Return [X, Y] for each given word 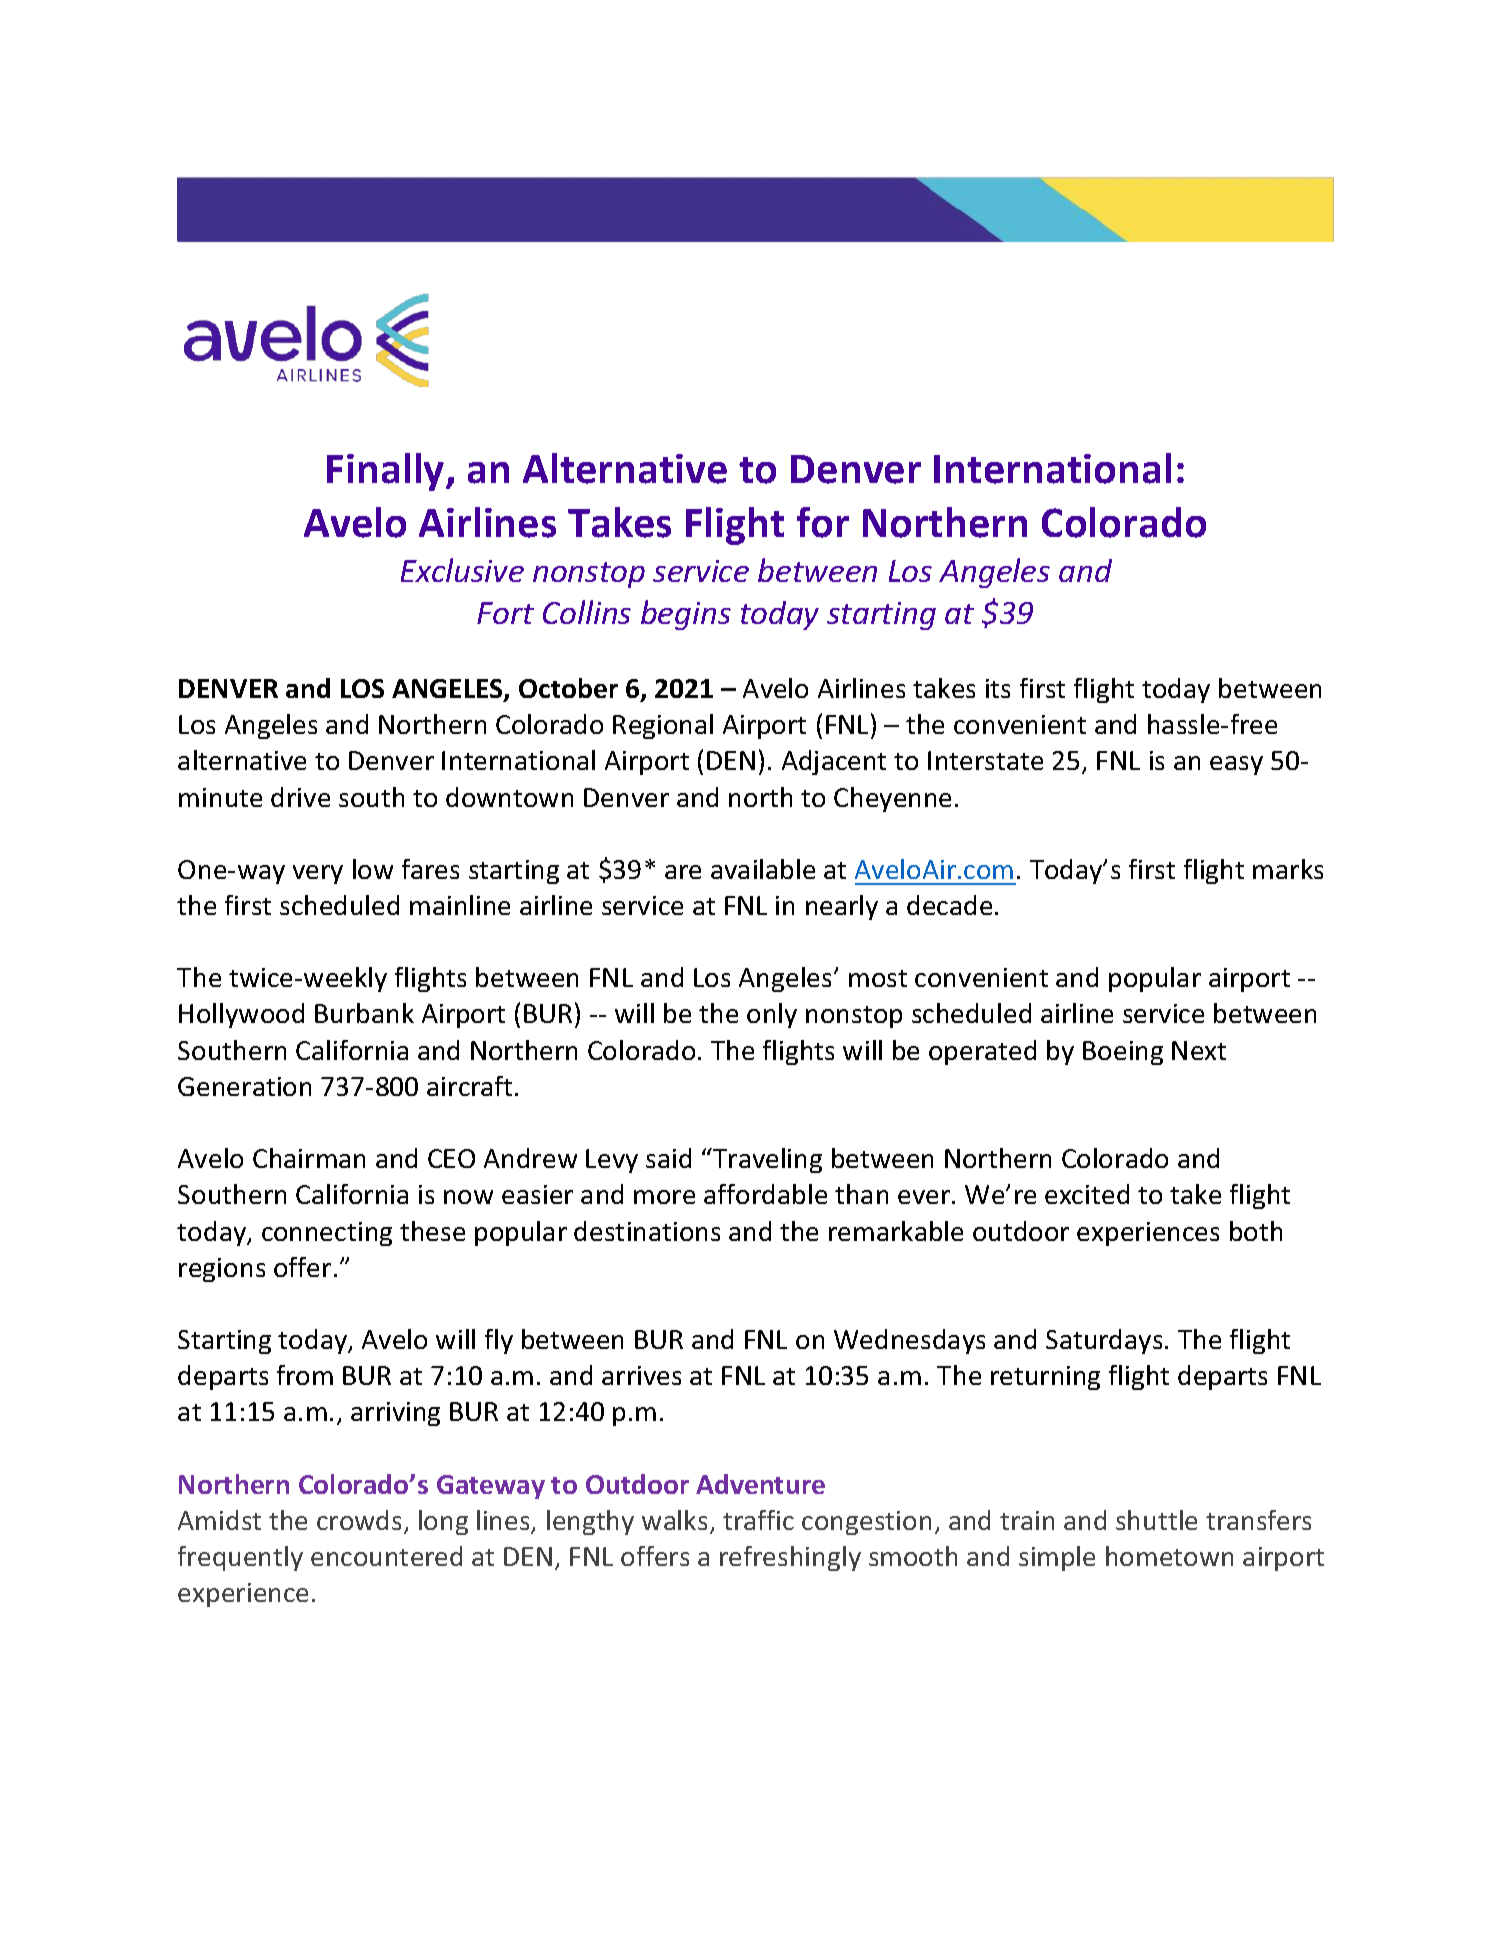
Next [1199, 1050]
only [772, 1015]
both [1256, 1231]
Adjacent [834, 762]
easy [1236, 765]
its [998, 688]
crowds [359, 1520]
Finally [387, 472]
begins [686, 615]
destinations [647, 1231]
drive [300, 797]
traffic [758, 1520]
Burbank [364, 1013]
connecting [327, 1234]
